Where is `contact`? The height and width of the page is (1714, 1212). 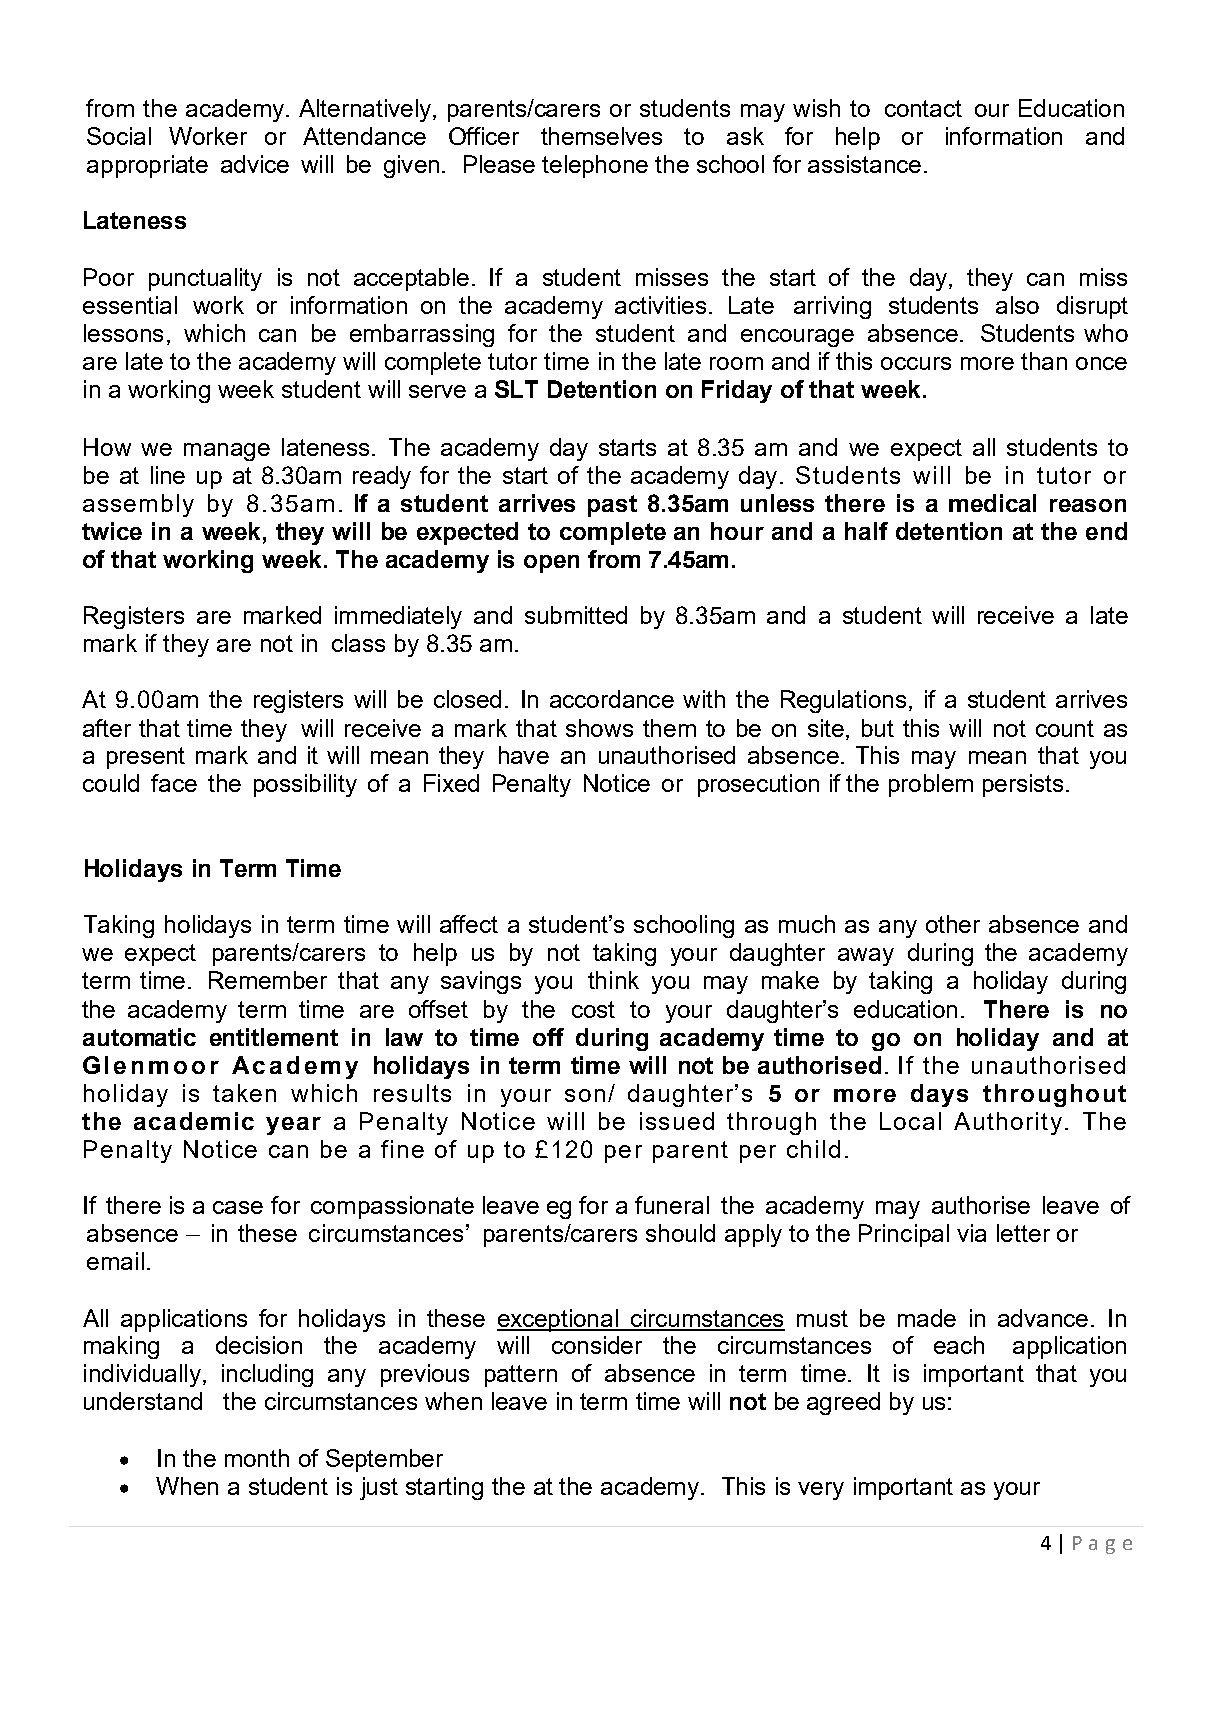 contact is located at coordinates (923, 108).
